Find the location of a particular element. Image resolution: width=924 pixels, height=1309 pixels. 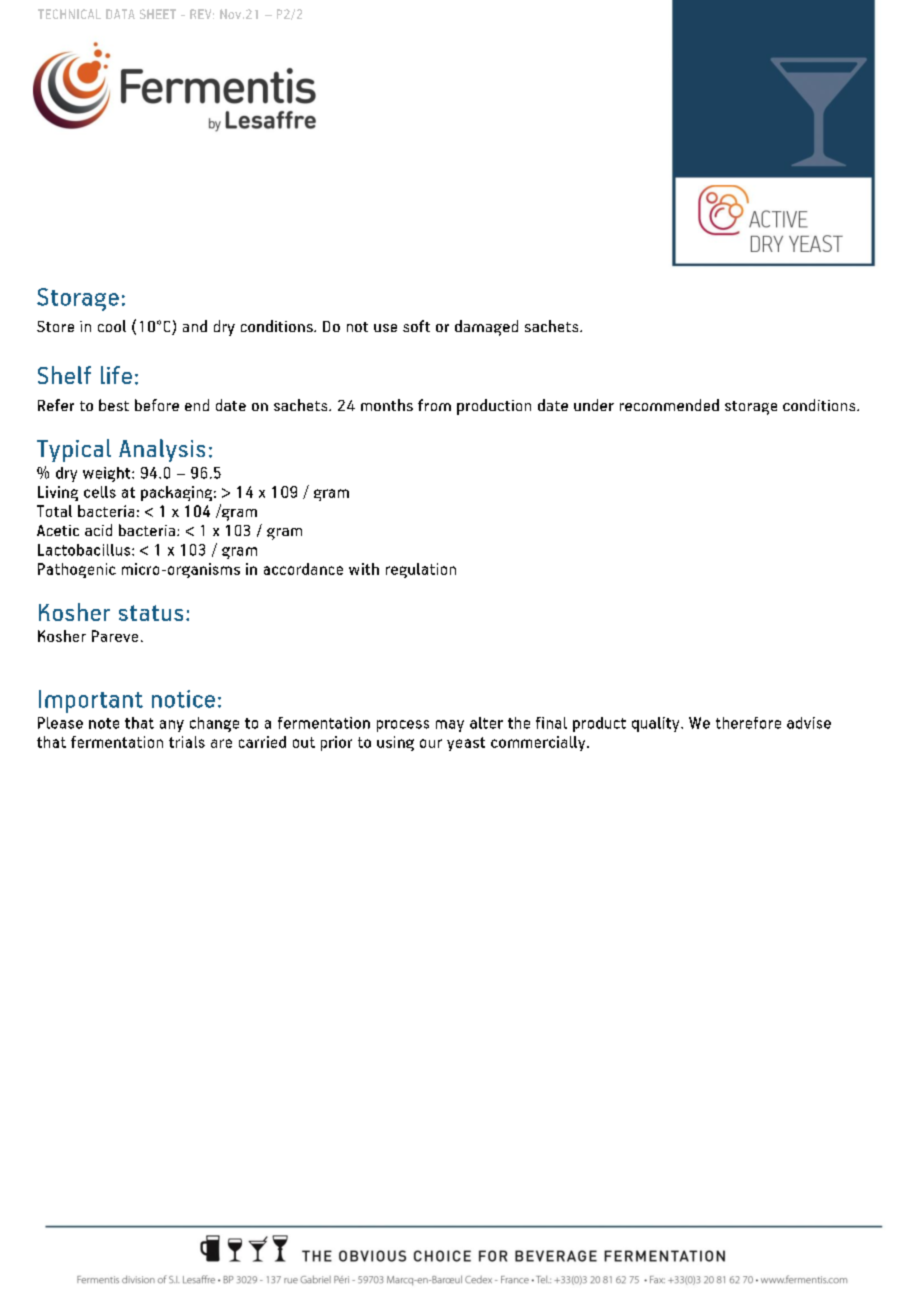

any is located at coordinates (172, 726).
